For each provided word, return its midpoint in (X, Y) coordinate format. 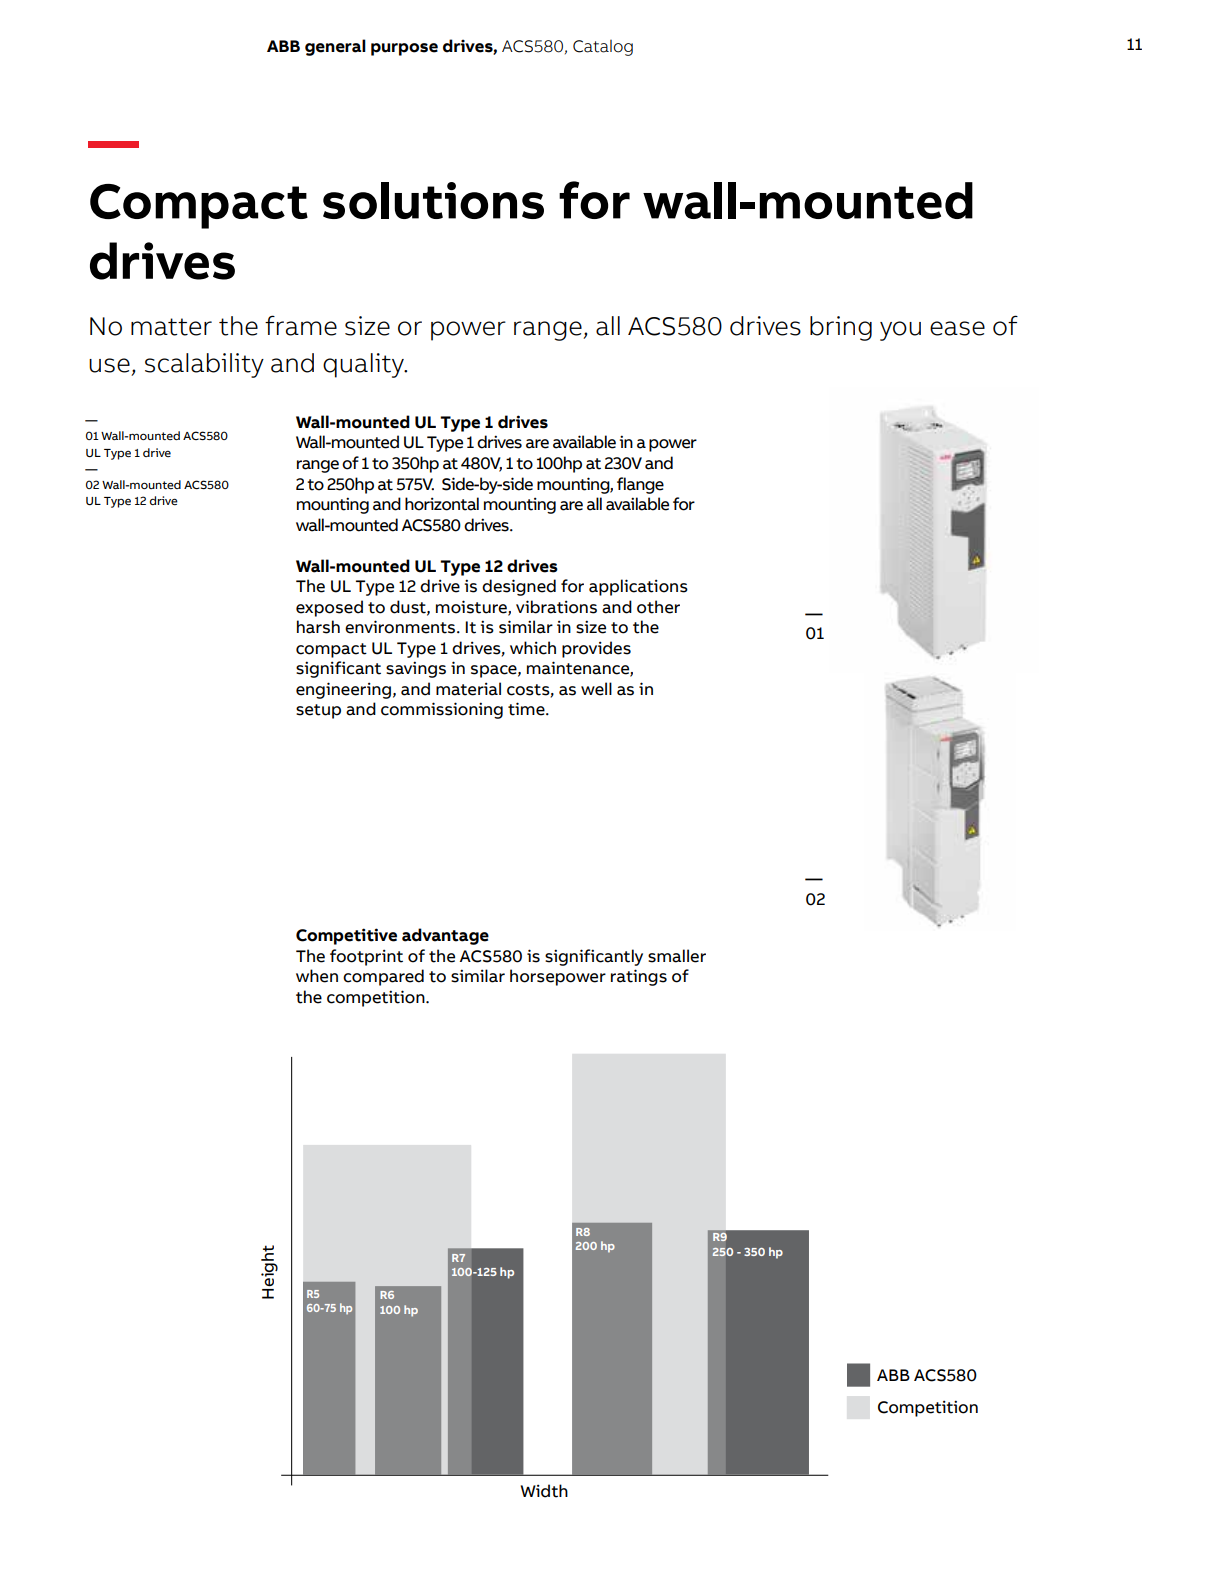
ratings (639, 977)
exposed (329, 608)
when (317, 976)
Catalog (603, 48)
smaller (677, 956)
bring (841, 328)
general (335, 47)
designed (519, 587)
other (658, 607)
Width (544, 1491)
